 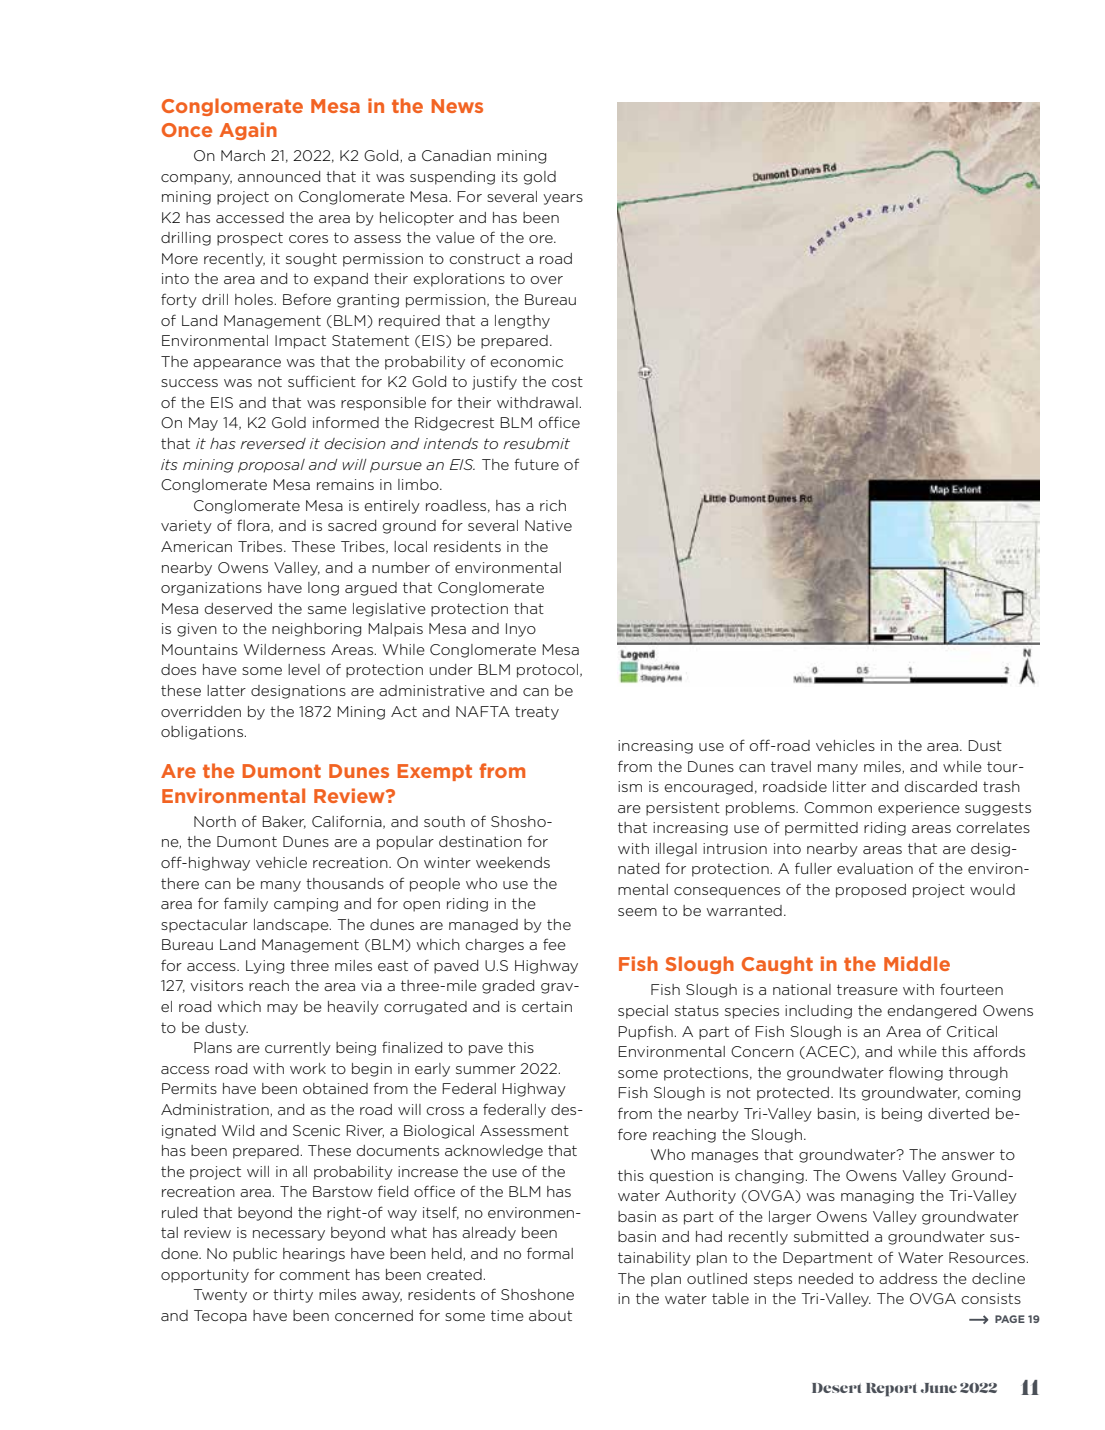 What do you see at coordinates (293, 1296) in the screenshot?
I see `thirty` at bounding box center [293, 1296].
